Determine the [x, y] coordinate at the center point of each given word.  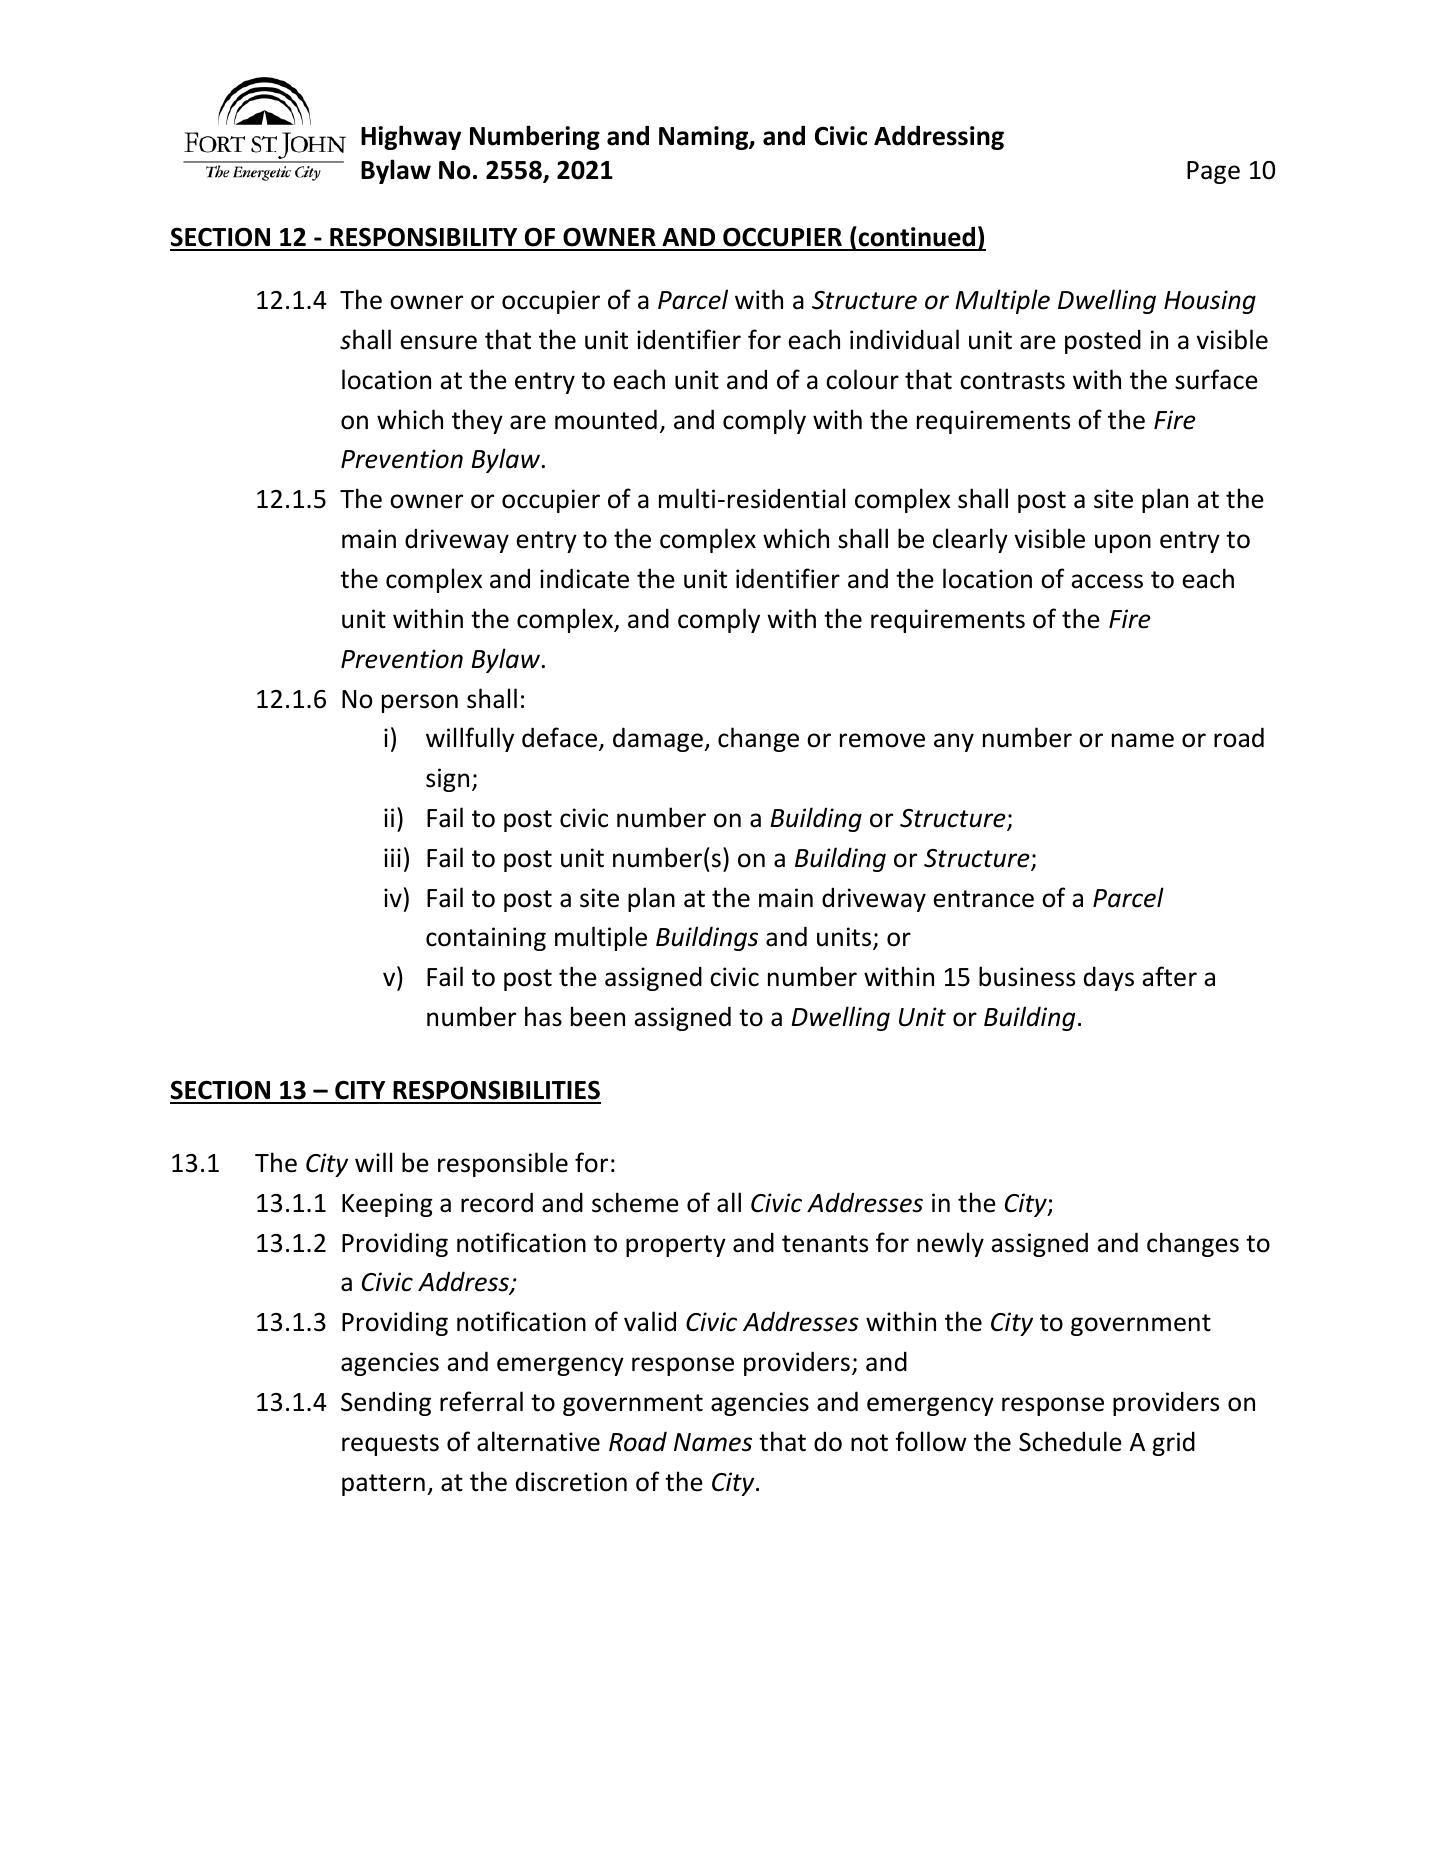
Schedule [1070, 1441]
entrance [983, 899]
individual [904, 339]
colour [862, 379]
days [1109, 978]
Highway [411, 137]
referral [481, 1401]
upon [1123, 543]
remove [882, 740]
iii [392, 857]
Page [1213, 172]
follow [931, 1441]
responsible [503, 1164]
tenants [825, 1244]
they [477, 421]
